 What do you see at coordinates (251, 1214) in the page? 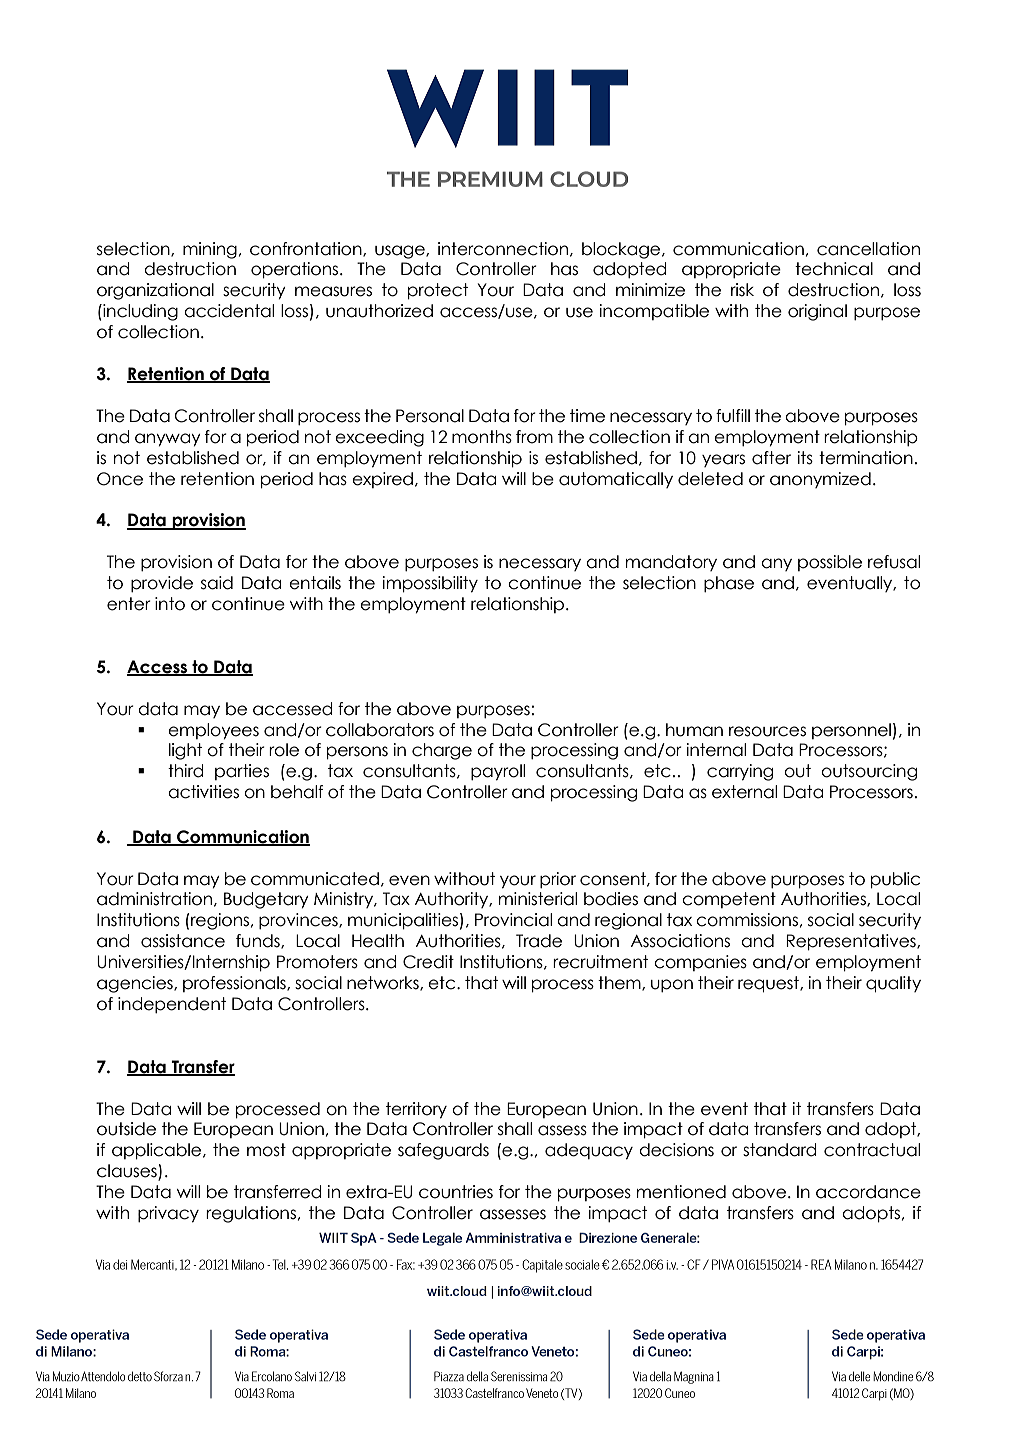
I see `regulations` at bounding box center [251, 1214].
